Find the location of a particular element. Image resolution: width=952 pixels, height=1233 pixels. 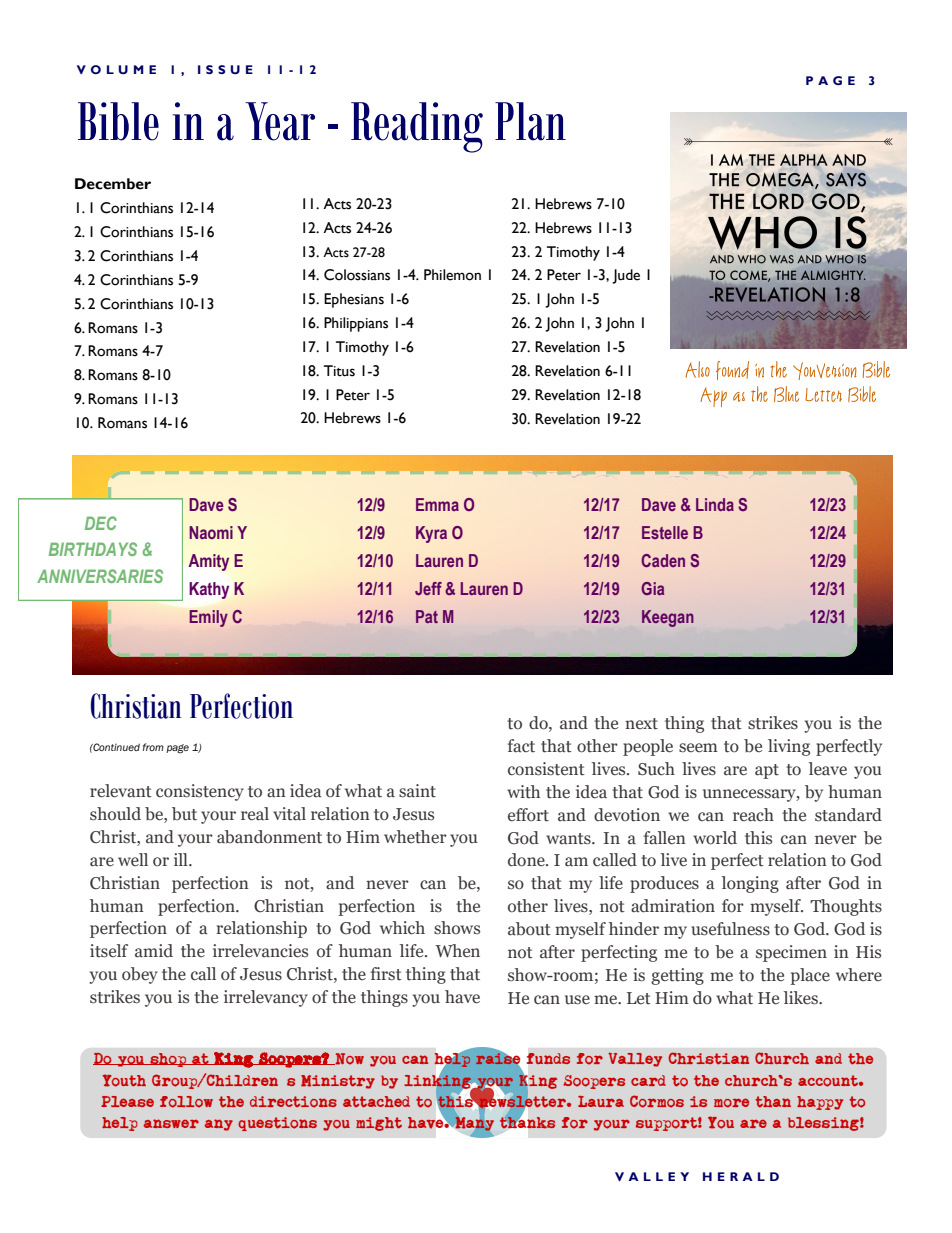

Bible is located at coordinates (118, 121).
